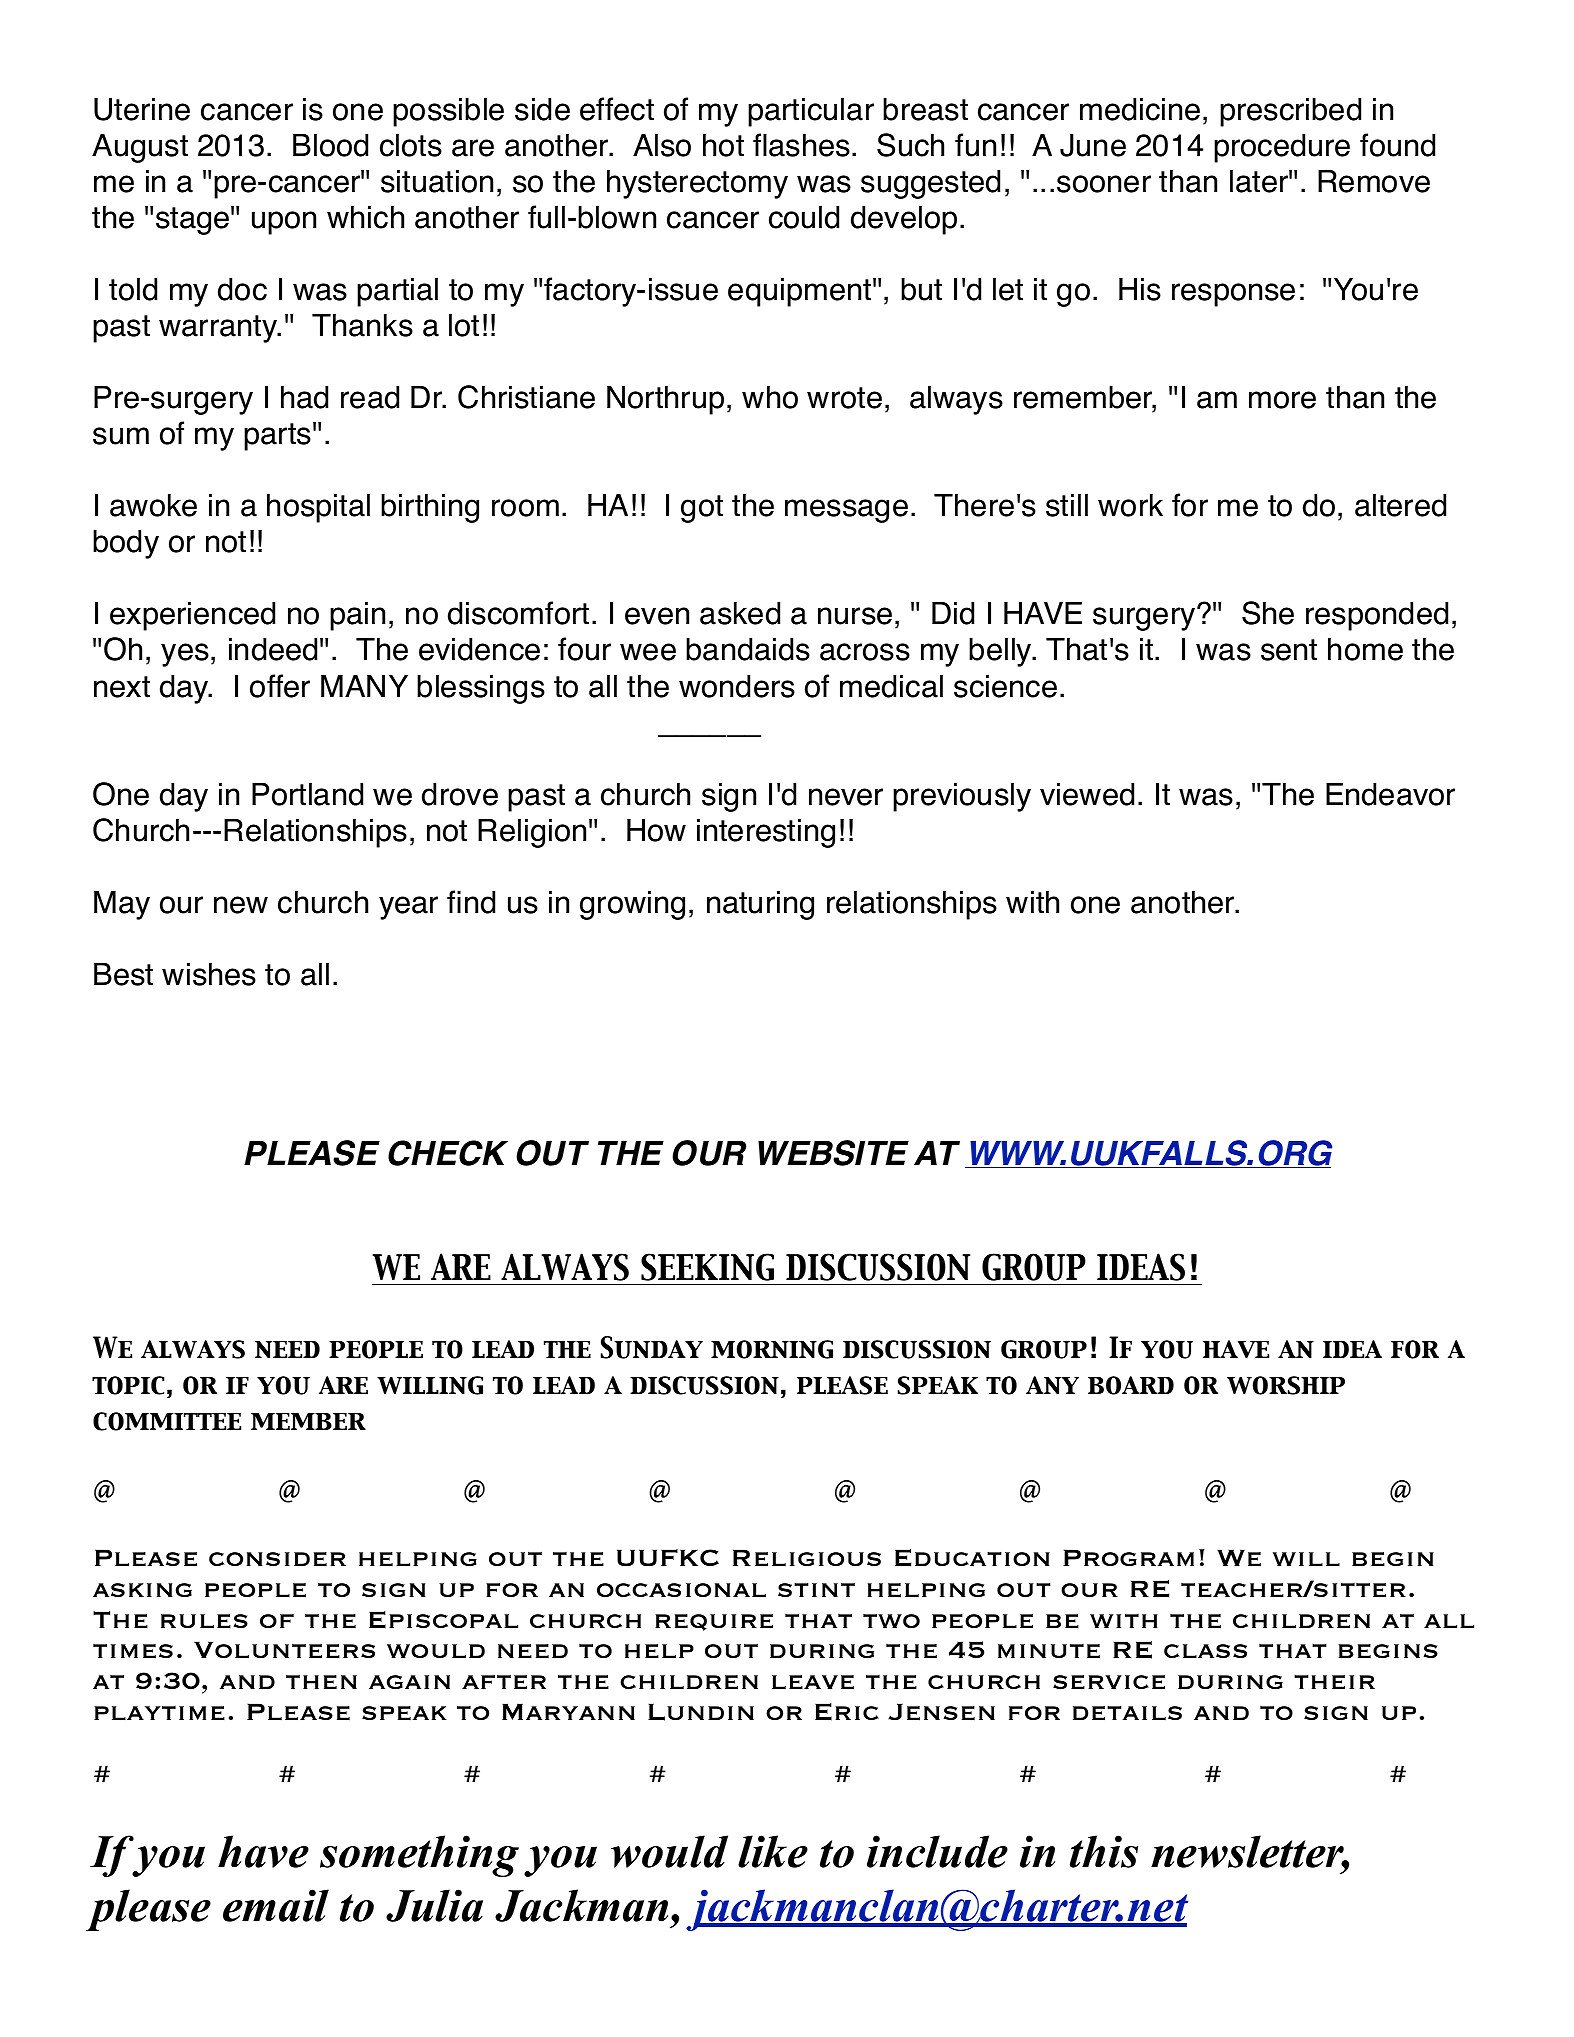 This document has width=1574, height=2037. What do you see at coordinates (128, 1385) in the document?
I see `topic` at bounding box center [128, 1385].
